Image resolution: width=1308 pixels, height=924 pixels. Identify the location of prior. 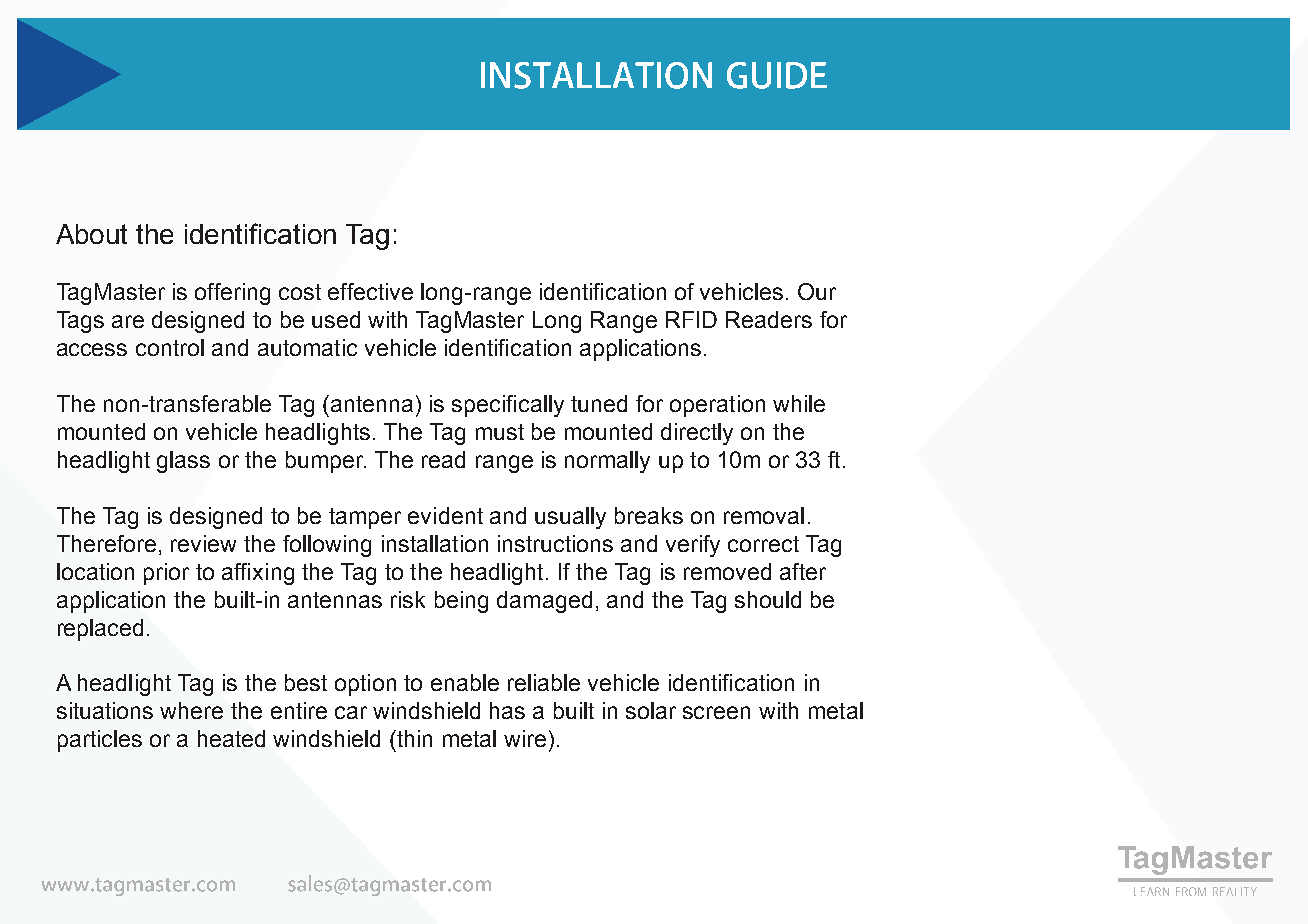
(166, 574).
